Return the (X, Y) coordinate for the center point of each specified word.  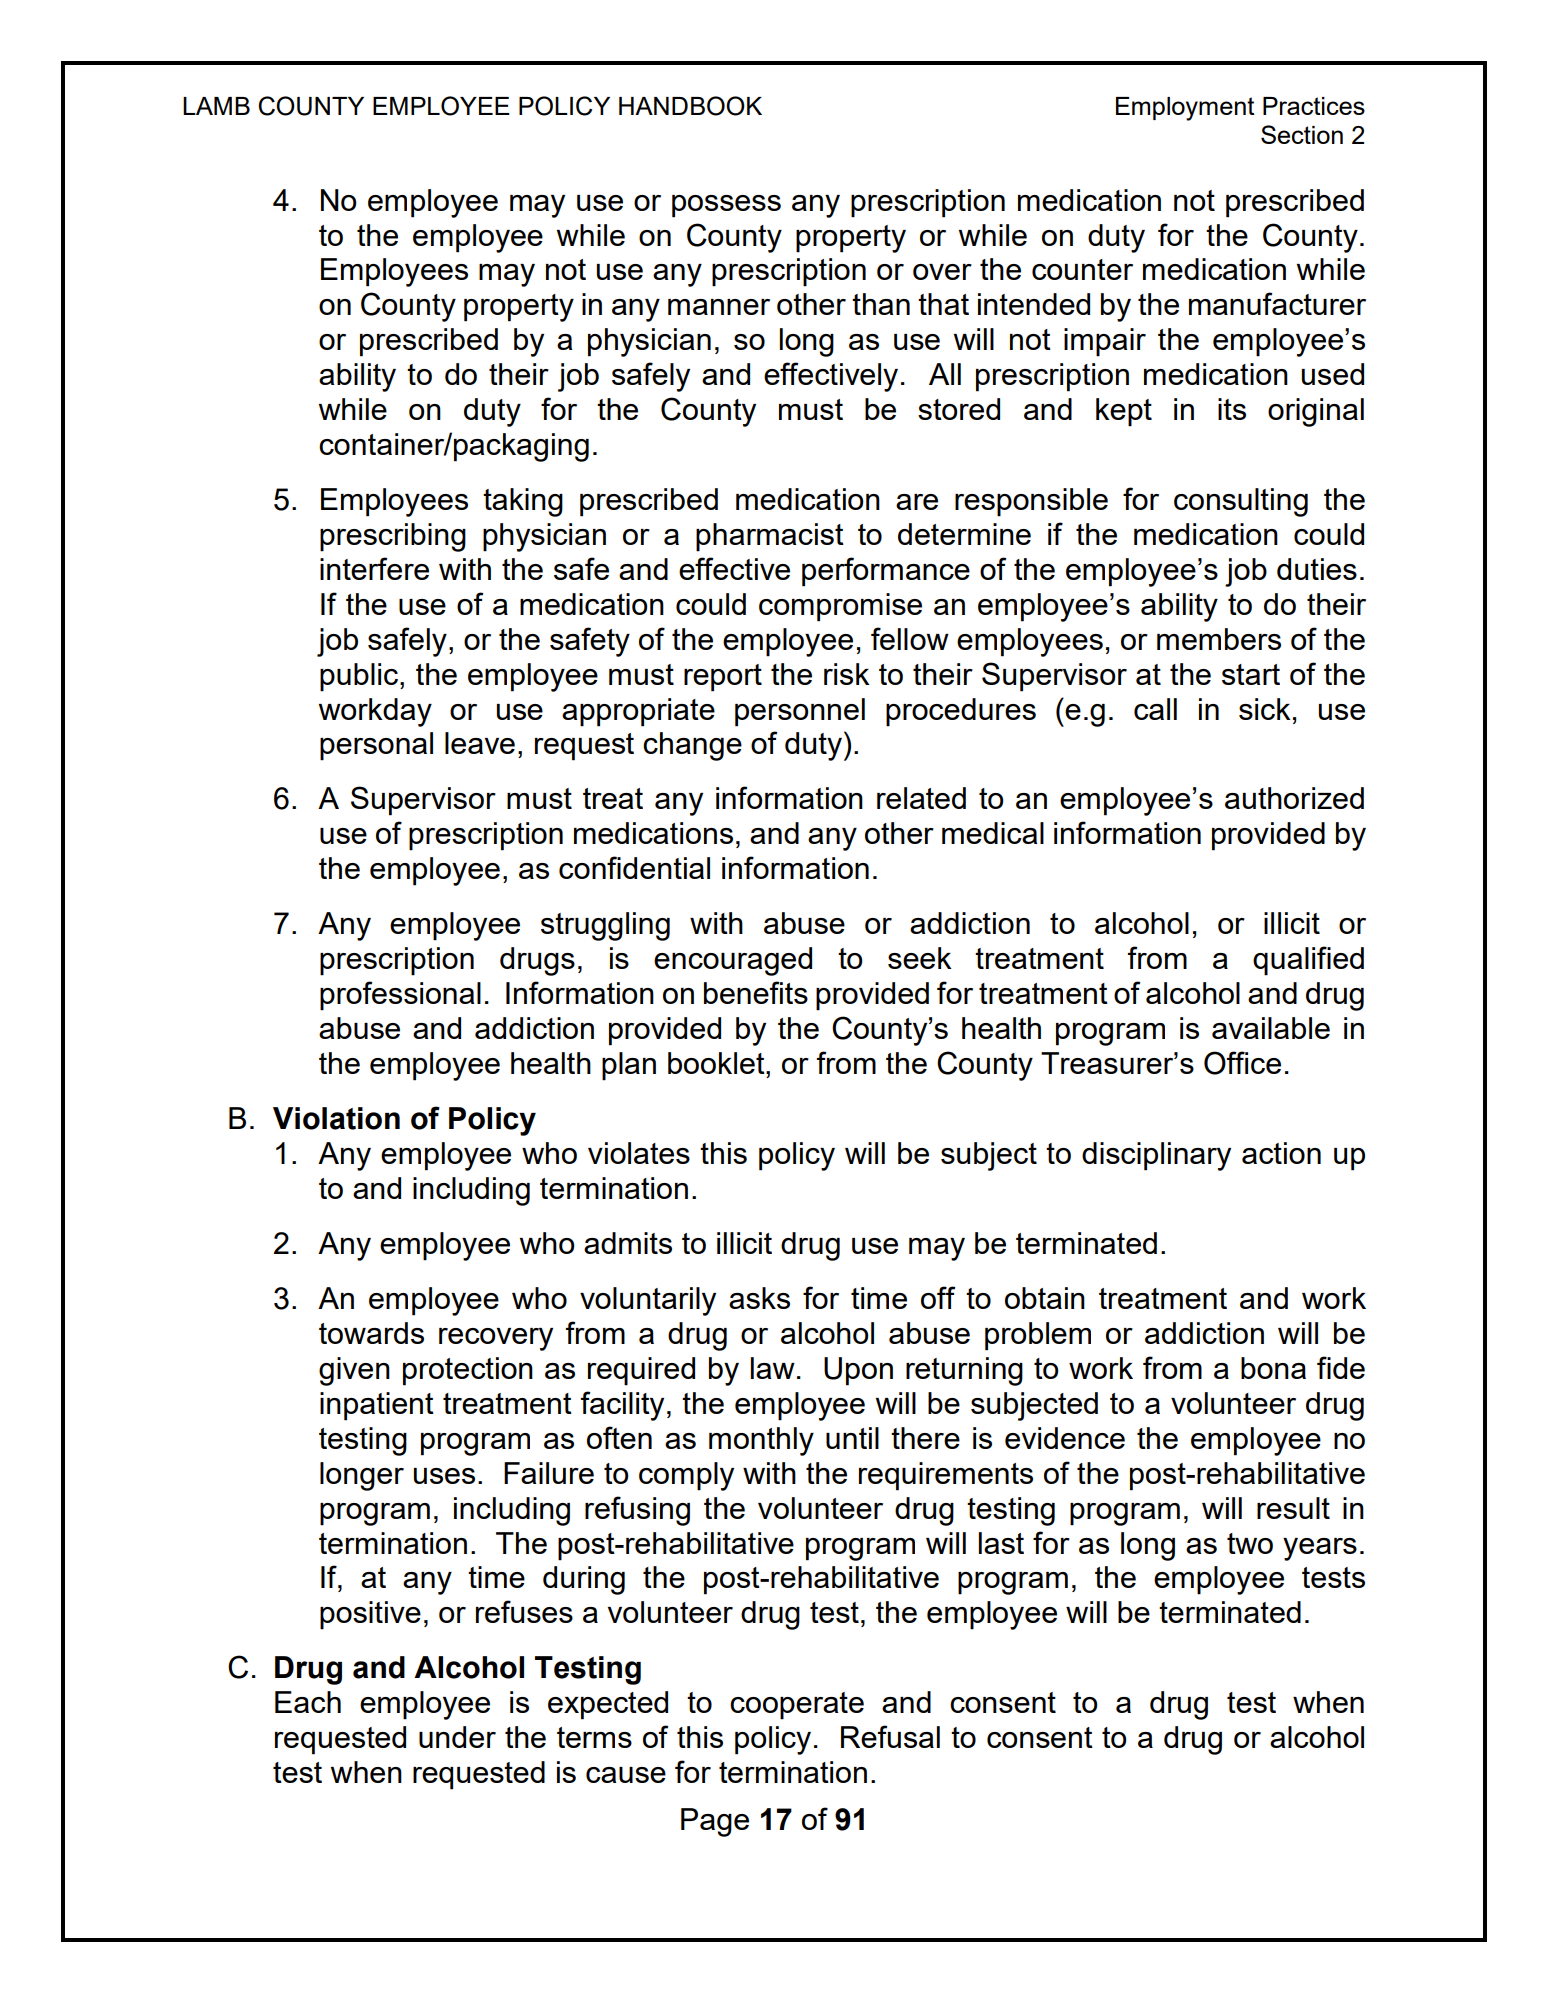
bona (1273, 1368)
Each (308, 1702)
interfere (374, 568)
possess (726, 206)
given (354, 1371)
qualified (1308, 961)
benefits (756, 992)
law (773, 1368)
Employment (1185, 109)
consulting (1241, 502)
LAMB (216, 106)
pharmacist (770, 537)
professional (400, 996)
